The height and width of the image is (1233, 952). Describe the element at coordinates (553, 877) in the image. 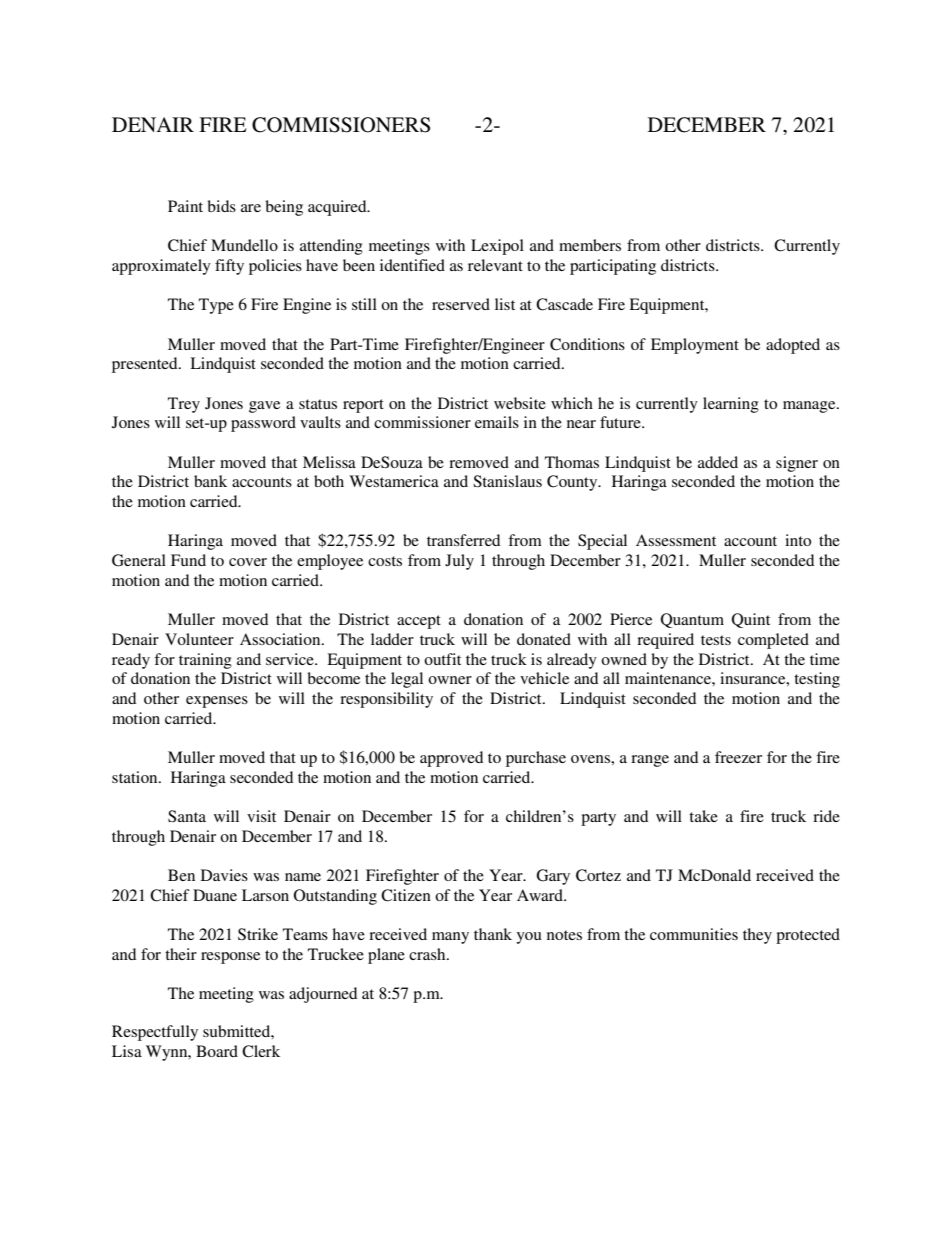

I see `Gary` at that location.
